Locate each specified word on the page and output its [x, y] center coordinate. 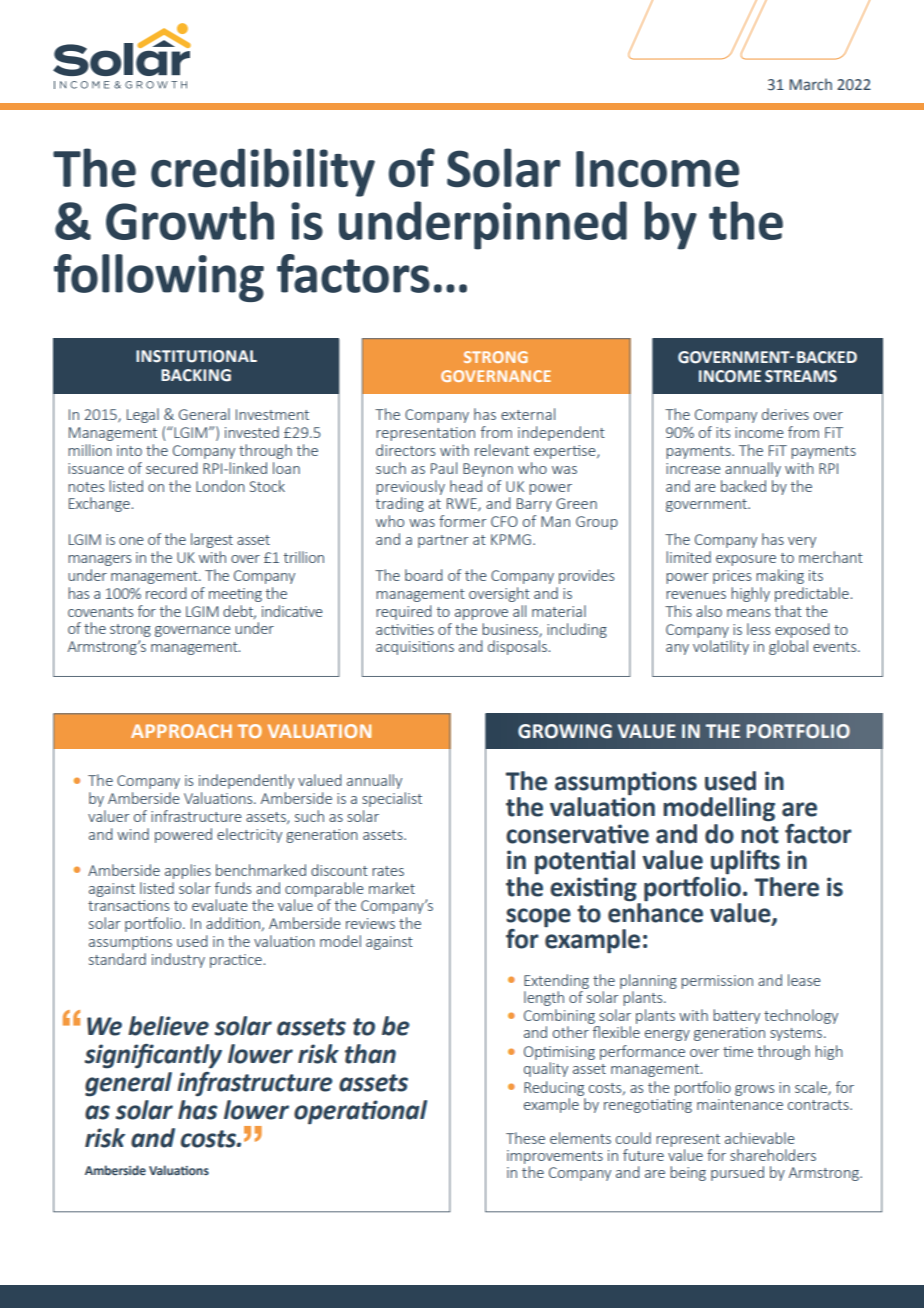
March [810, 84]
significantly [153, 1056]
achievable [760, 1138]
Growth [190, 220]
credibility [263, 172]
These [525, 1138]
